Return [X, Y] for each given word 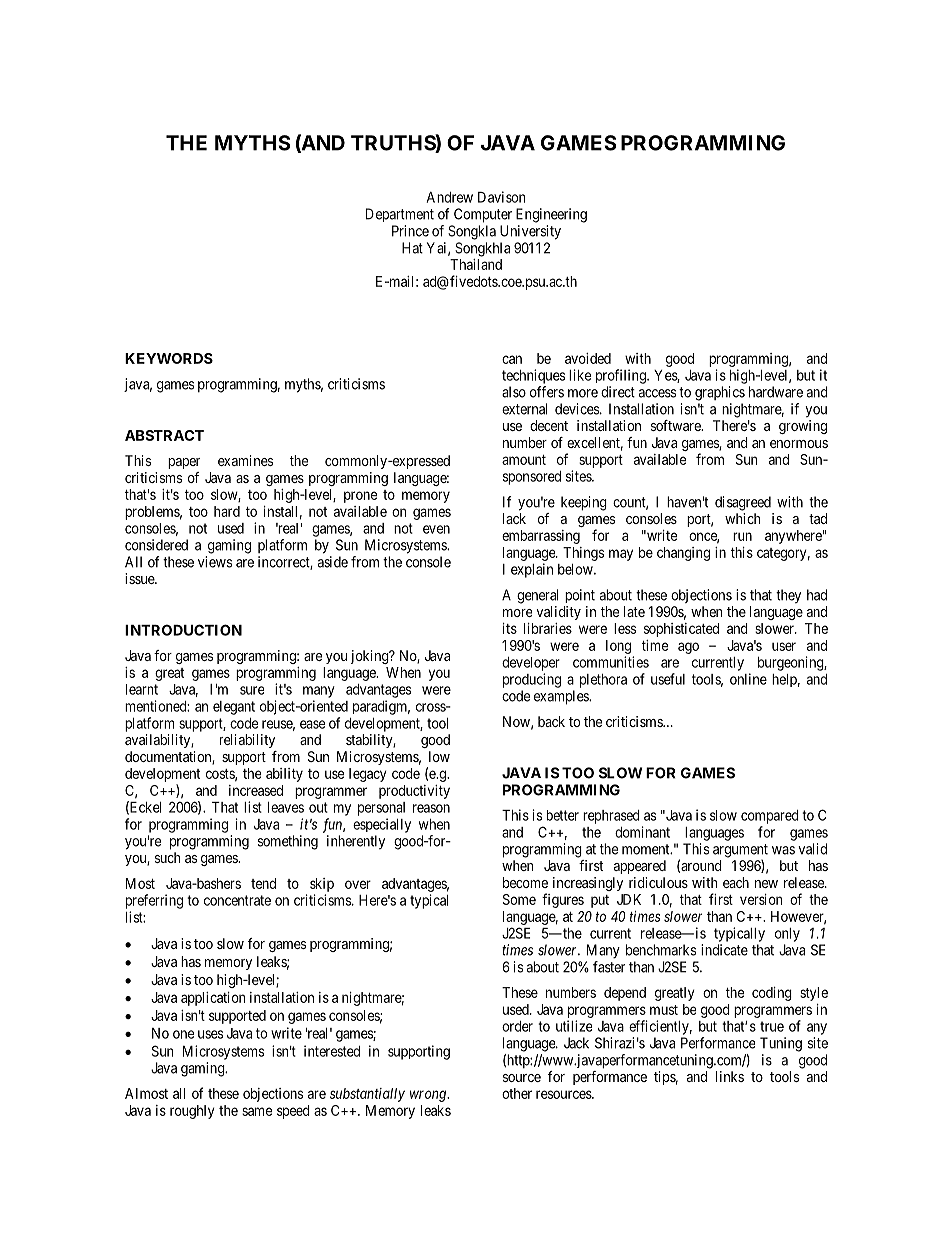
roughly [192, 1112]
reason [431, 808]
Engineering [551, 215]
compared [770, 817]
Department [400, 215]
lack [514, 518]
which [743, 518]
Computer [483, 215]
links [730, 1076]
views [215, 562]
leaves [286, 807]
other [517, 1093]
